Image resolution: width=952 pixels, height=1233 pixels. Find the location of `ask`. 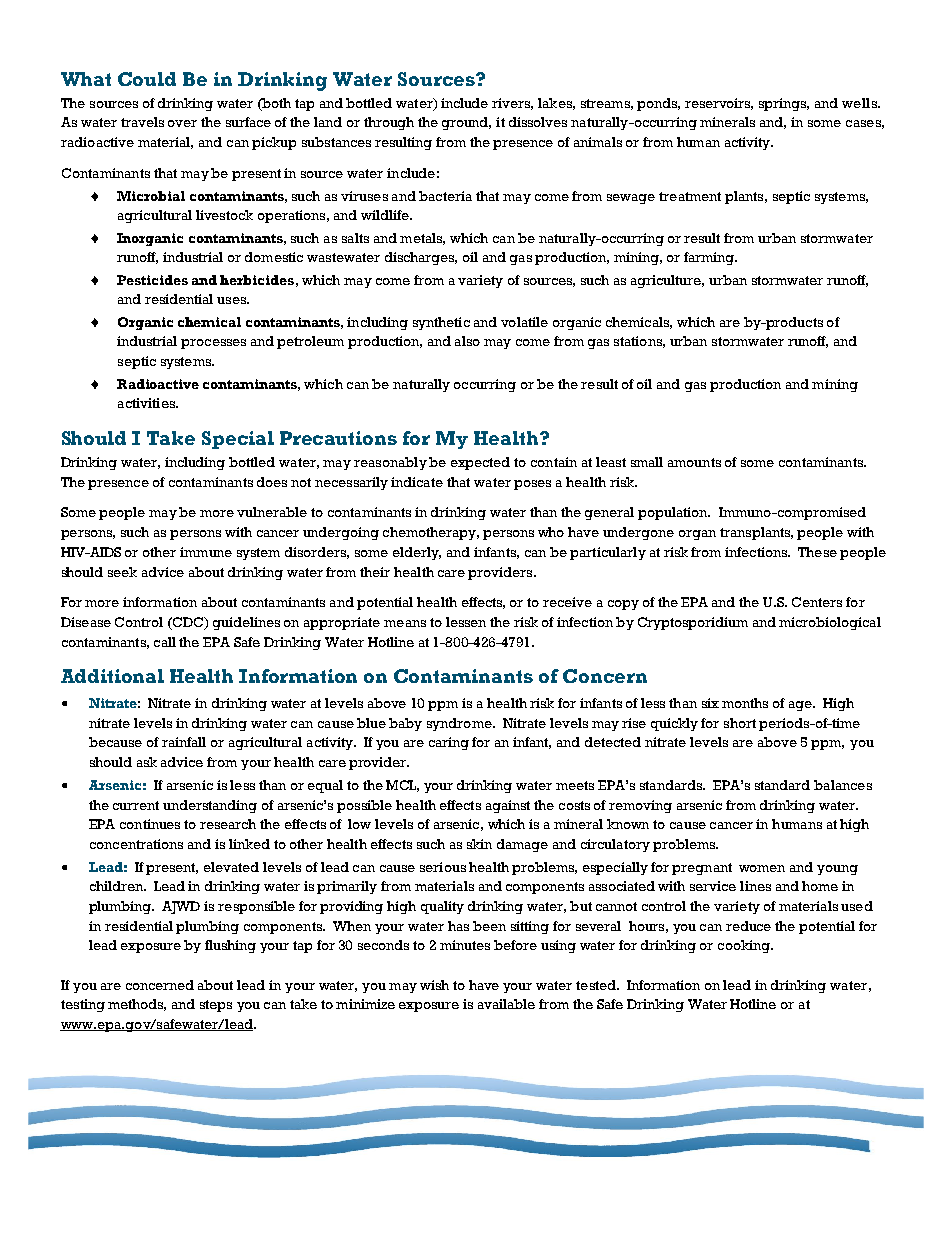

ask is located at coordinates (147, 762).
